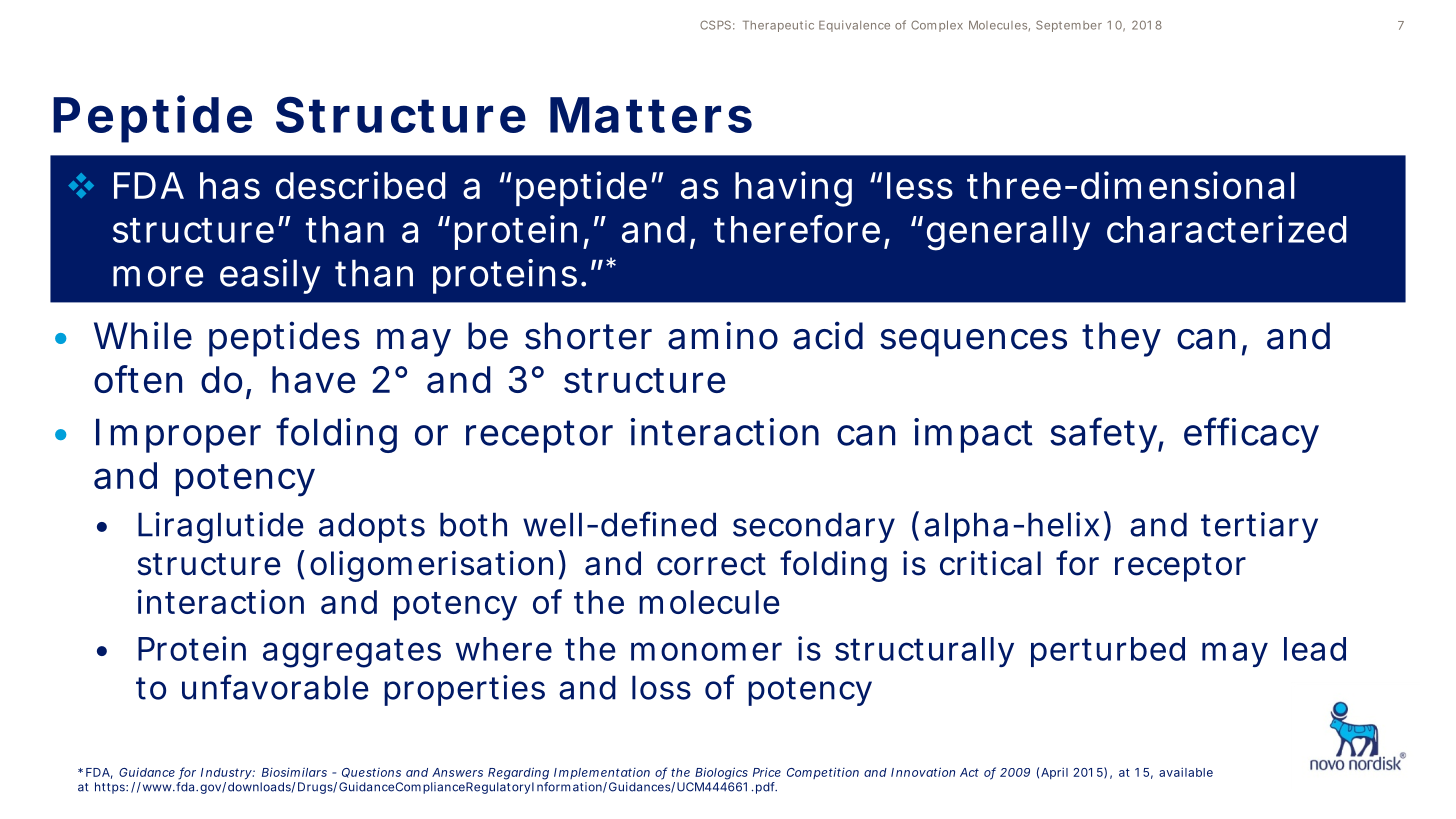 This image has width=1456, height=819. What do you see at coordinates (1121, 339) in the image?
I see `they` at bounding box center [1121, 339].
